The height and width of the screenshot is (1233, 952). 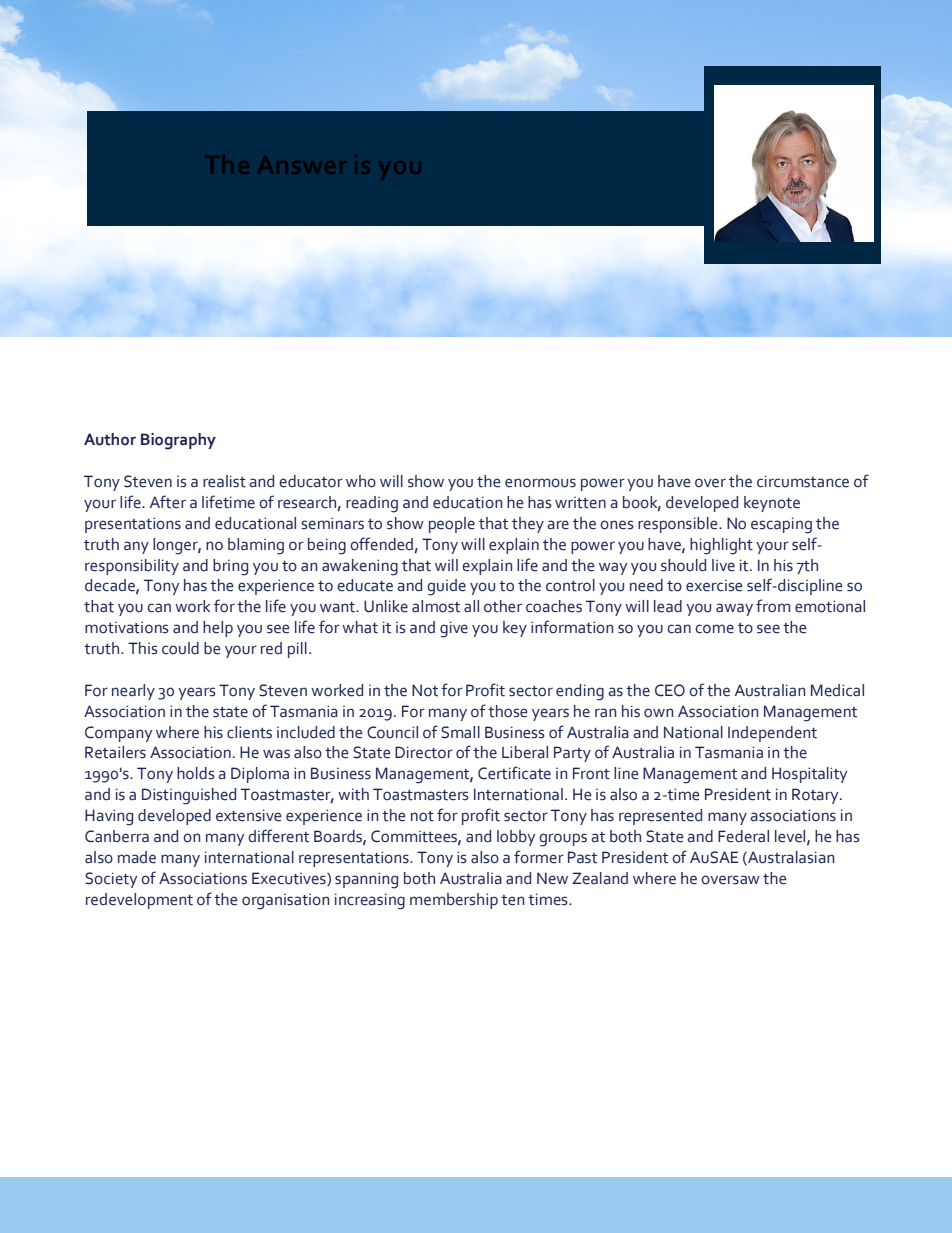 What do you see at coordinates (446, 587) in the screenshot?
I see `guide` at bounding box center [446, 587].
